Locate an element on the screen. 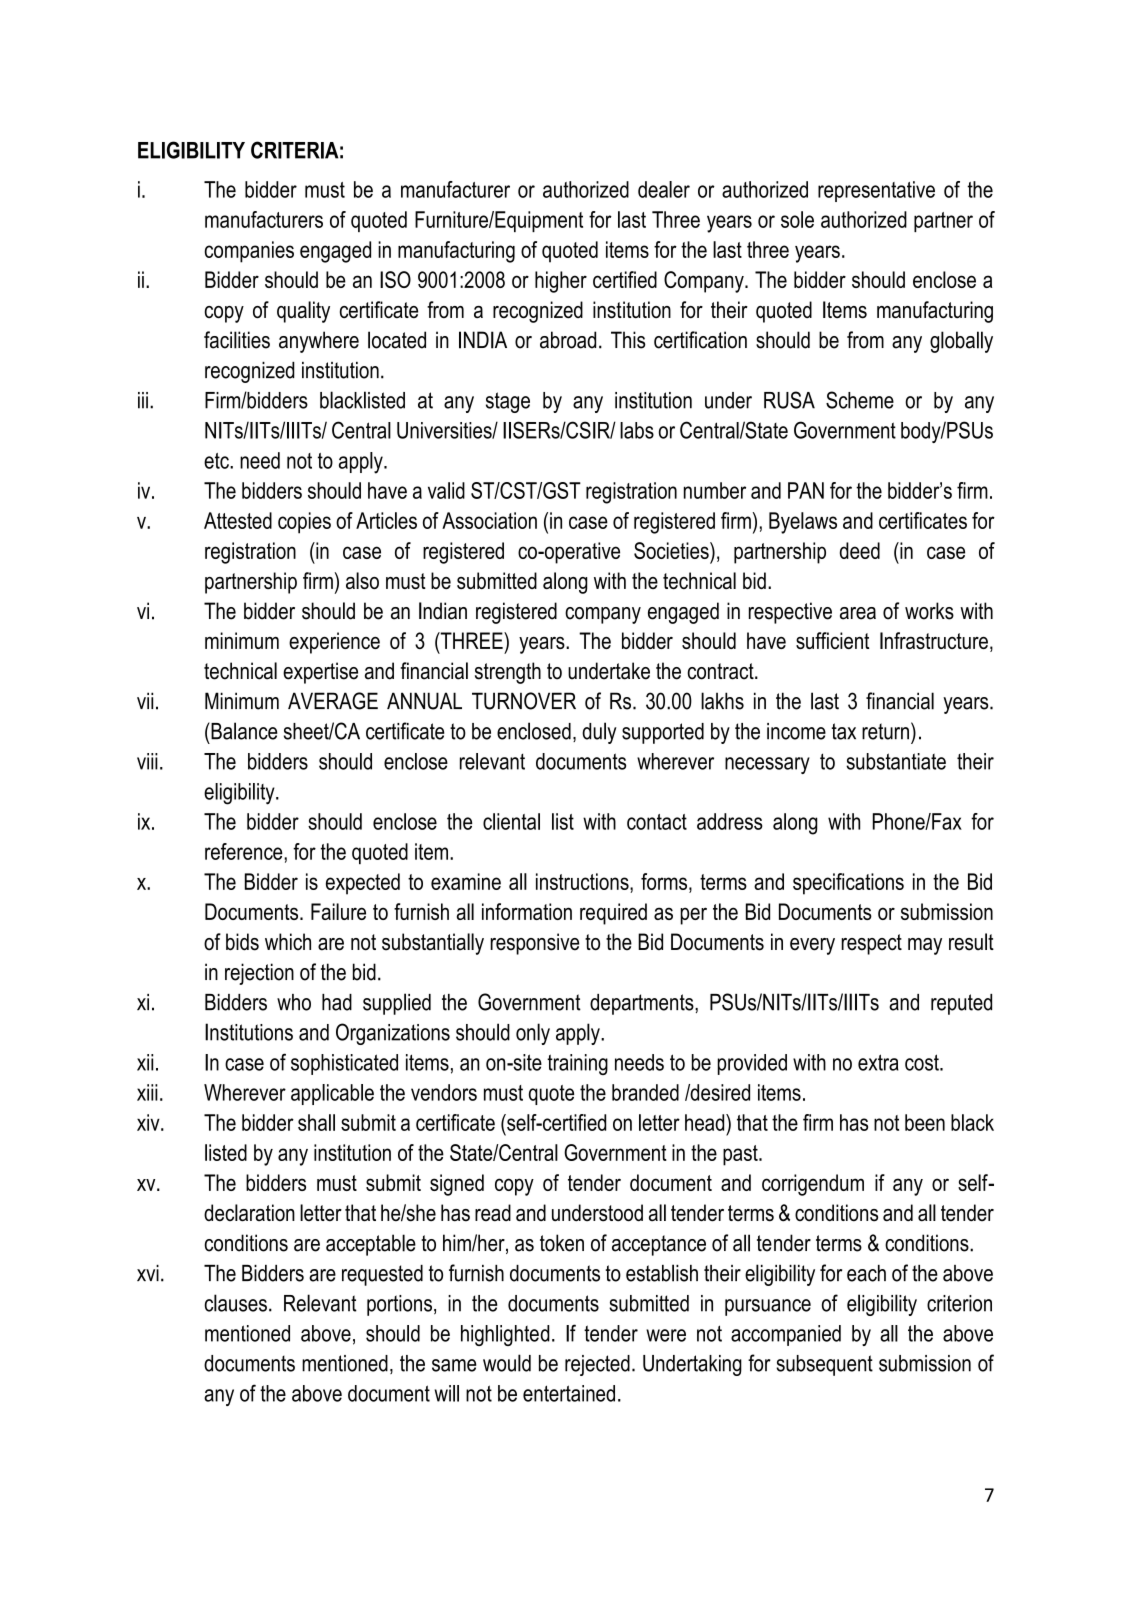 Image resolution: width=1131 pixels, height=1600 pixels. representative is located at coordinates (876, 191).
